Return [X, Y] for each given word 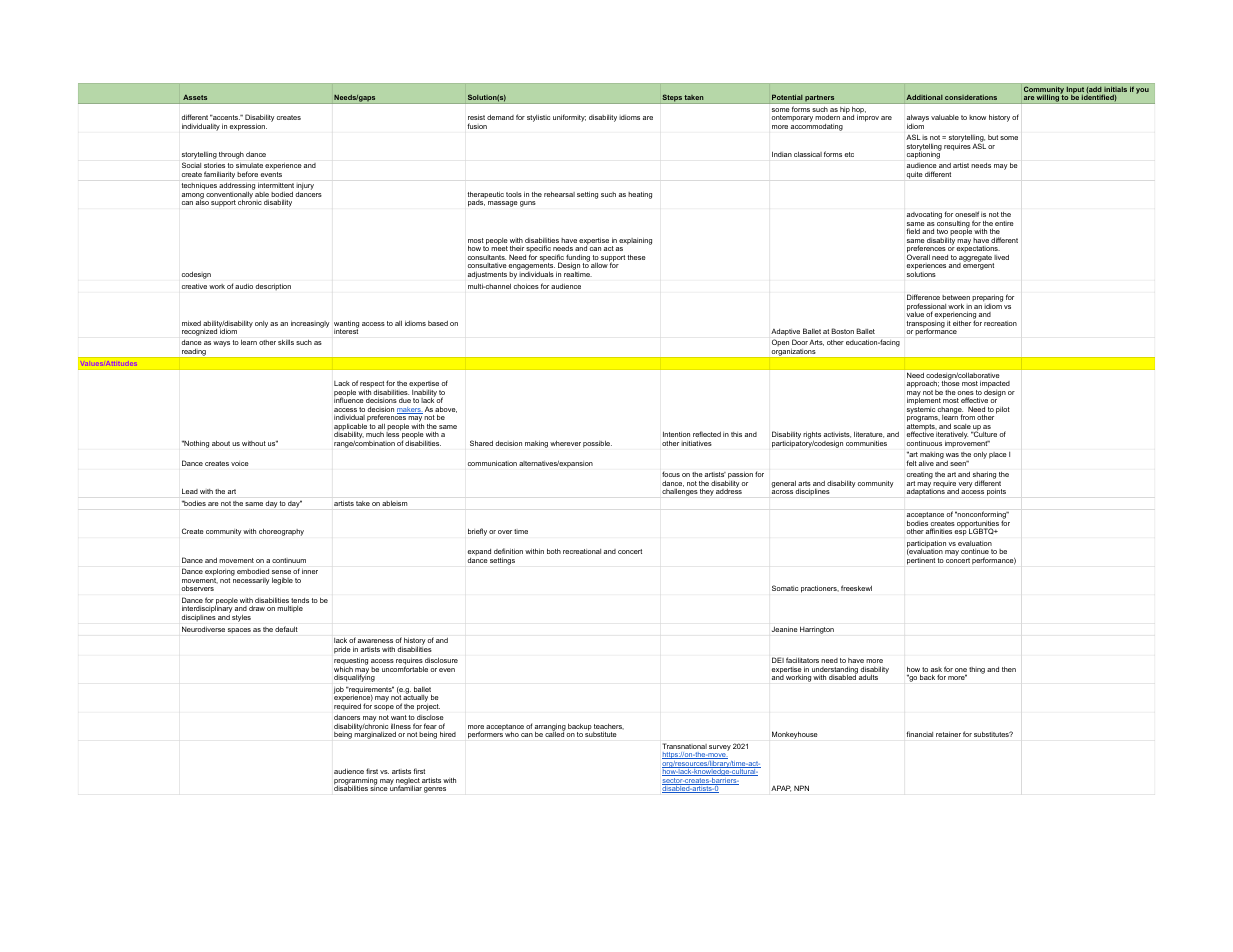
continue [975, 551]
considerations [971, 97]
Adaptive [785, 332]
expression [248, 127]
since [378, 787]
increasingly [310, 324]
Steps [672, 99]
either [962, 323]
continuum [289, 560]
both [554, 551]
